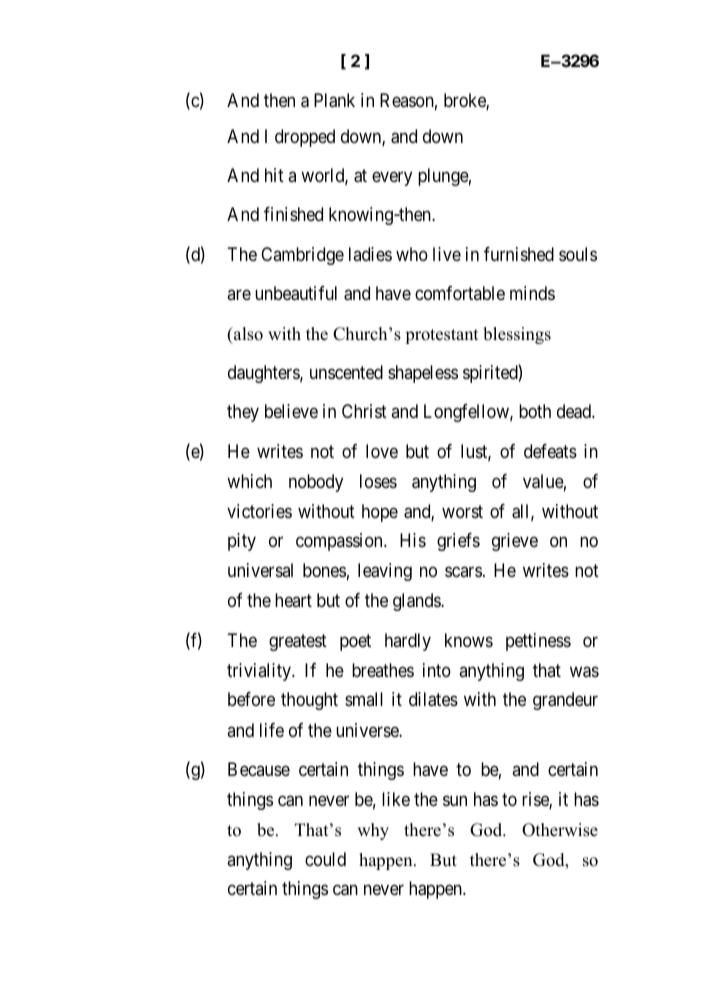  What do you see at coordinates (392, 178) in the document?
I see `every` at bounding box center [392, 178].
